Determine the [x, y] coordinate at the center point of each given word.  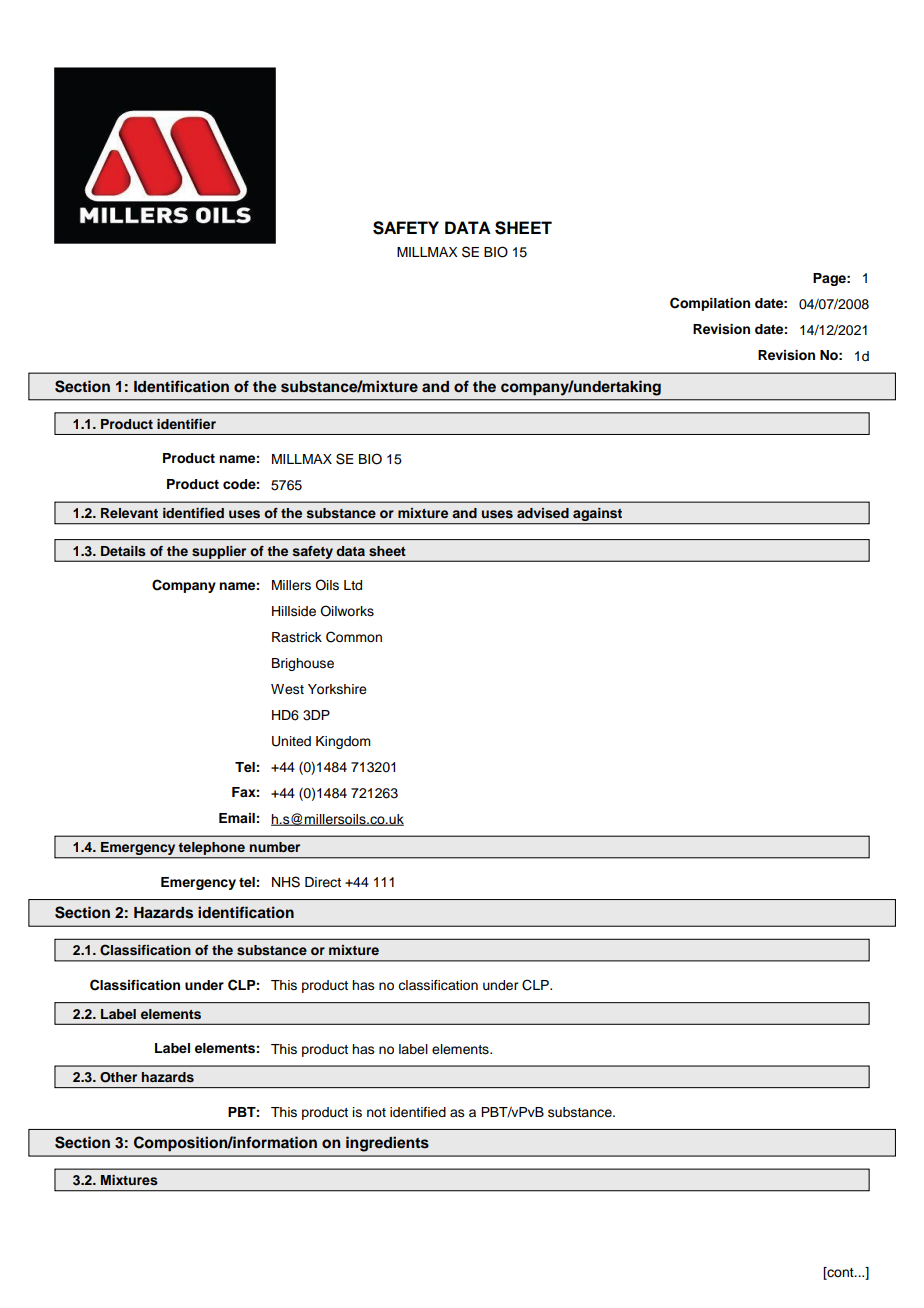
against [598, 516]
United [291, 741]
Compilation [710, 304]
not [376, 1112]
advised [543, 513]
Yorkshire [337, 689]
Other [118, 1077]
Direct [323, 882]
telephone [212, 850]
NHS [286, 882]
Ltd [353, 585]
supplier [219, 553]
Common [354, 637]
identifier [186, 424]
